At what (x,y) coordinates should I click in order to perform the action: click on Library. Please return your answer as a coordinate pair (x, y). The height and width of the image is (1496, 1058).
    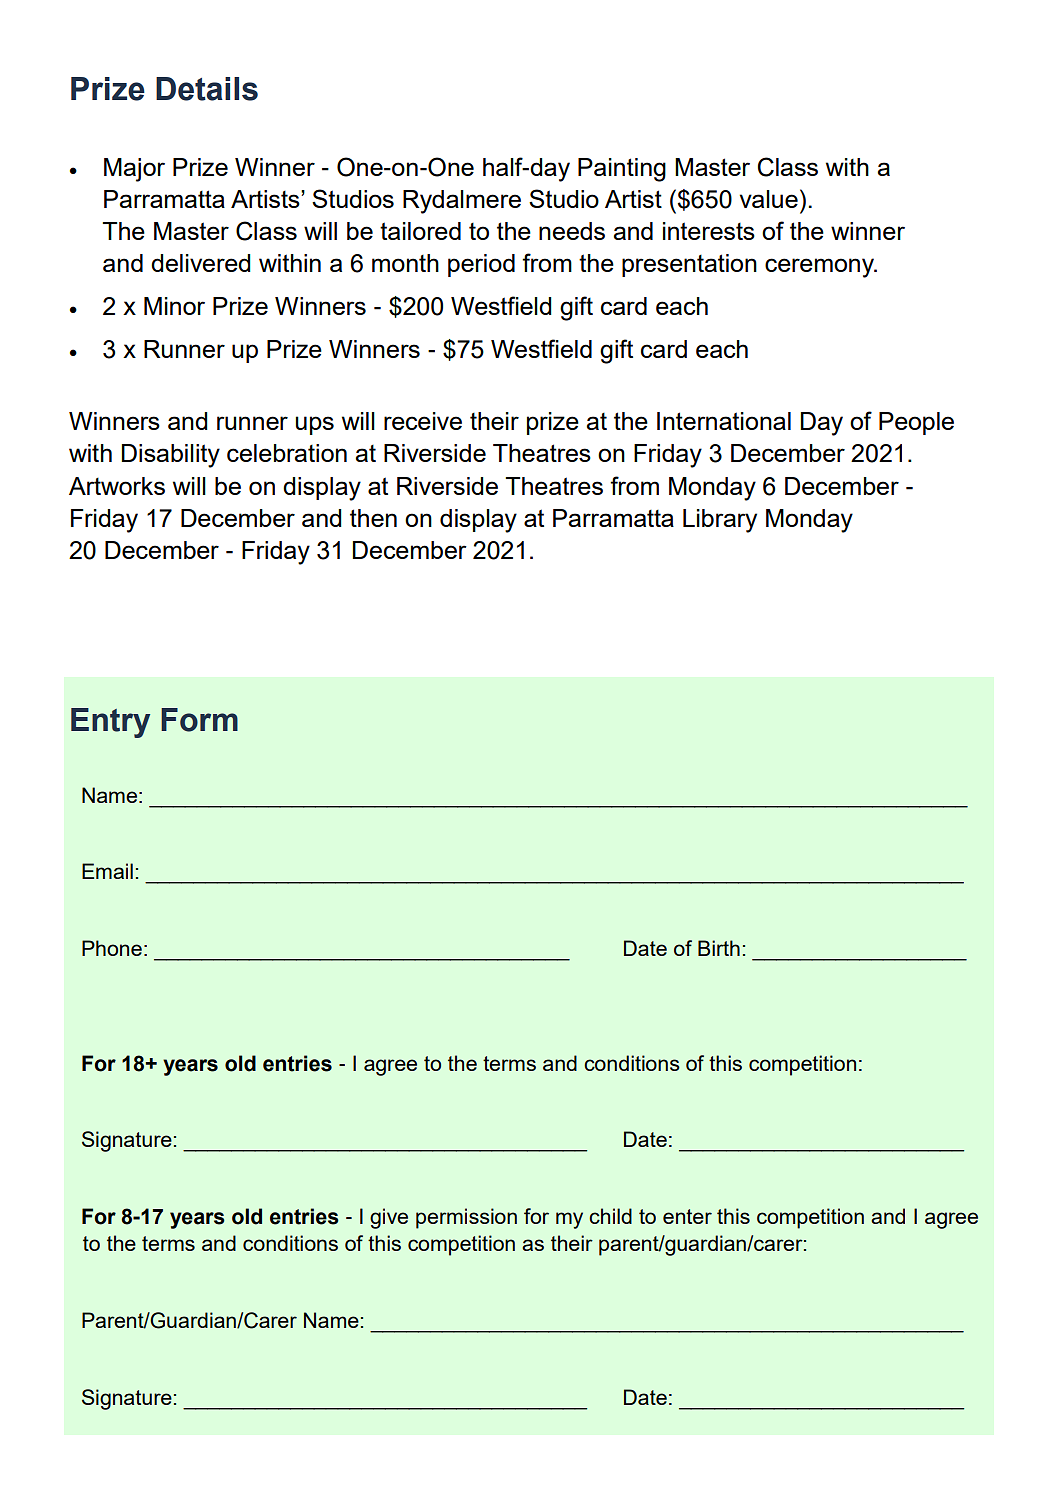
    Looking at the image, I should click on (720, 521).
